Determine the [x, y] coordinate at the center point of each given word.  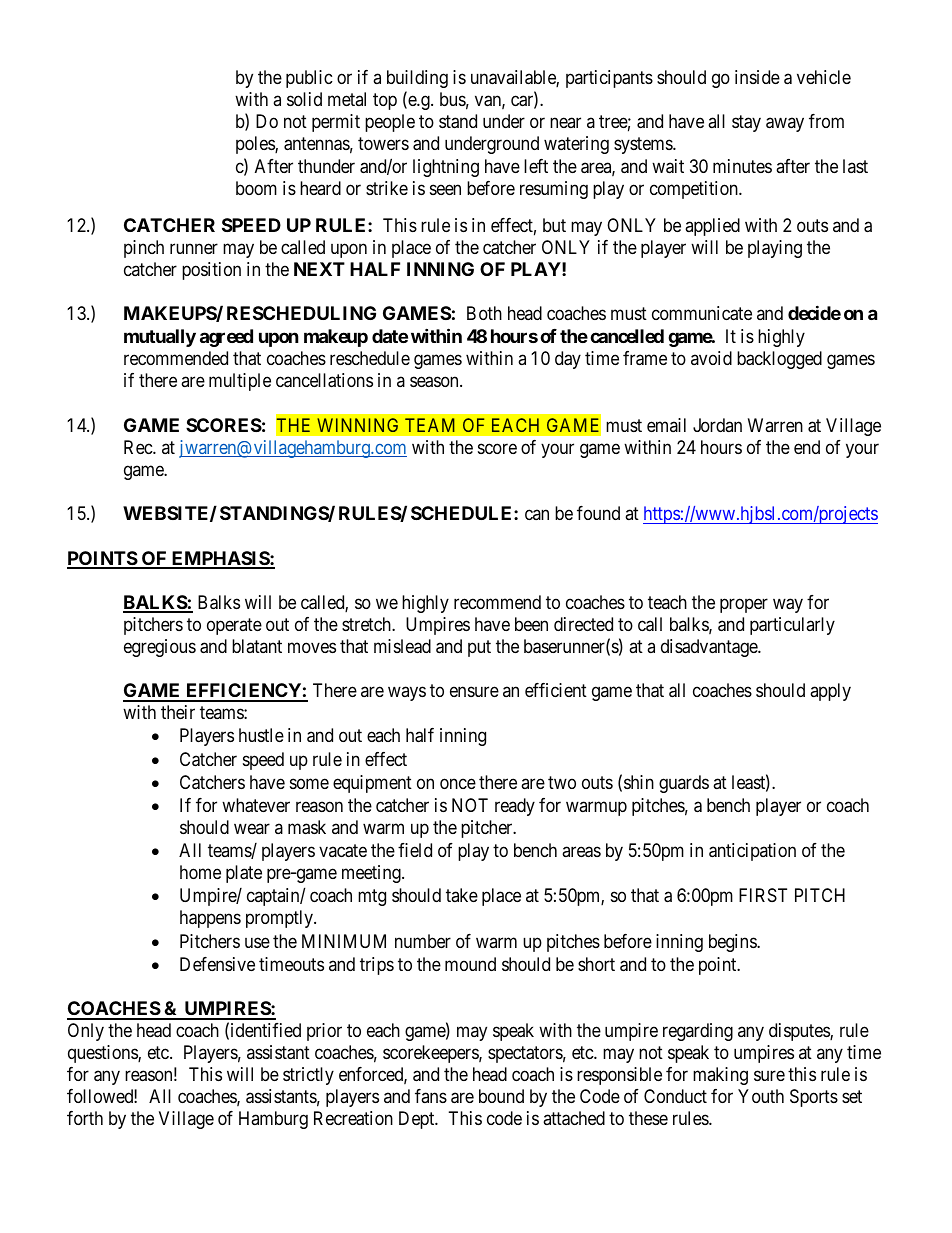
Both [484, 313]
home [200, 872]
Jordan [717, 425]
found [598, 513]
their [178, 712]
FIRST [763, 895]
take [462, 895]
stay [746, 124]
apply [830, 692]
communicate [702, 313]
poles [256, 145]
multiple [240, 382]
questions [103, 1054]
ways [407, 694]
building [417, 79]
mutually [160, 338]
